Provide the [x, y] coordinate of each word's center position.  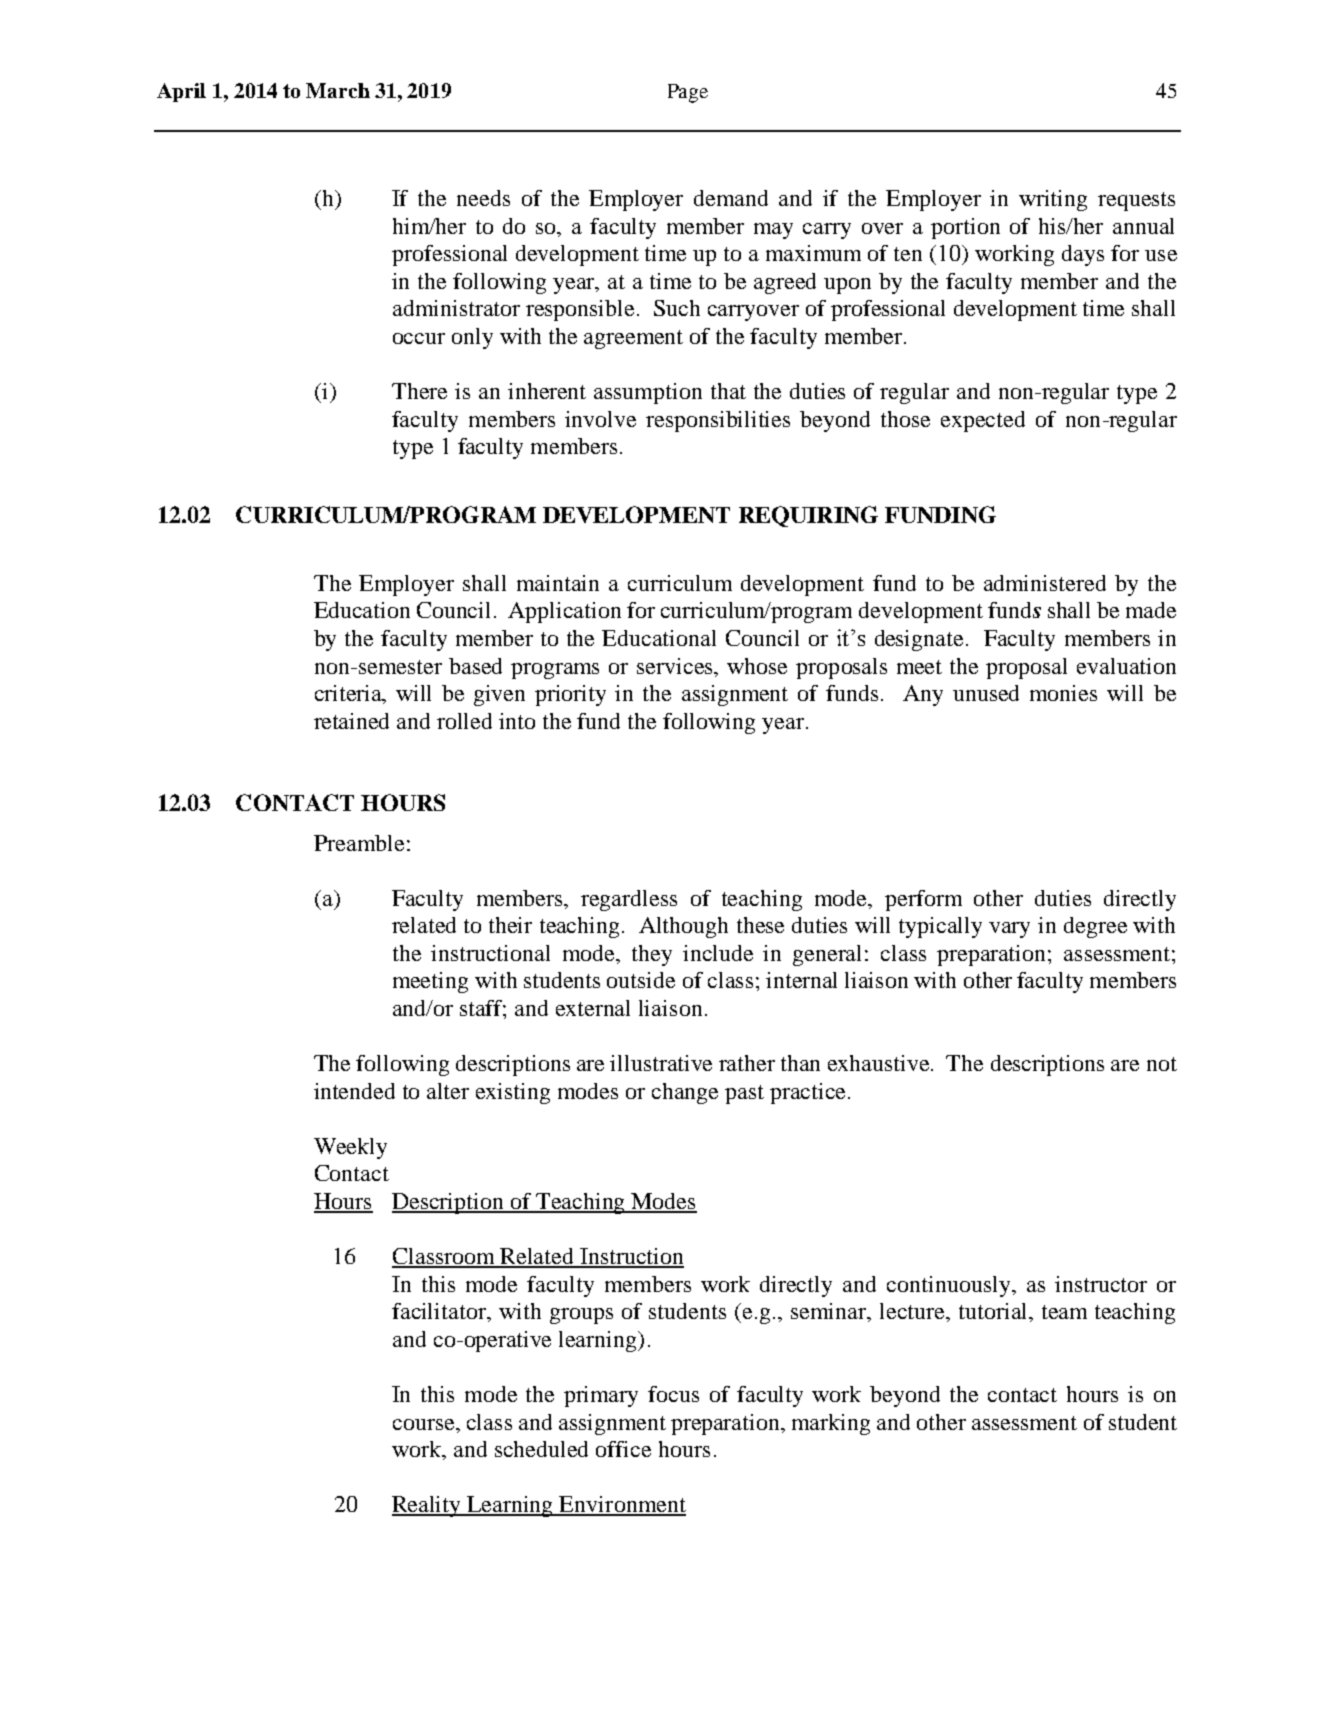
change [685, 1093]
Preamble [359, 843]
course [425, 1424]
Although [683, 927]
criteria [350, 694]
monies [1063, 693]
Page [688, 93]
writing [1053, 200]
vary [1009, 930]
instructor [1101, 1284]
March [338, 90]
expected [983, 421]
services [676, 666]
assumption [648, 393]
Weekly [350, 1148]
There [419, 391]
